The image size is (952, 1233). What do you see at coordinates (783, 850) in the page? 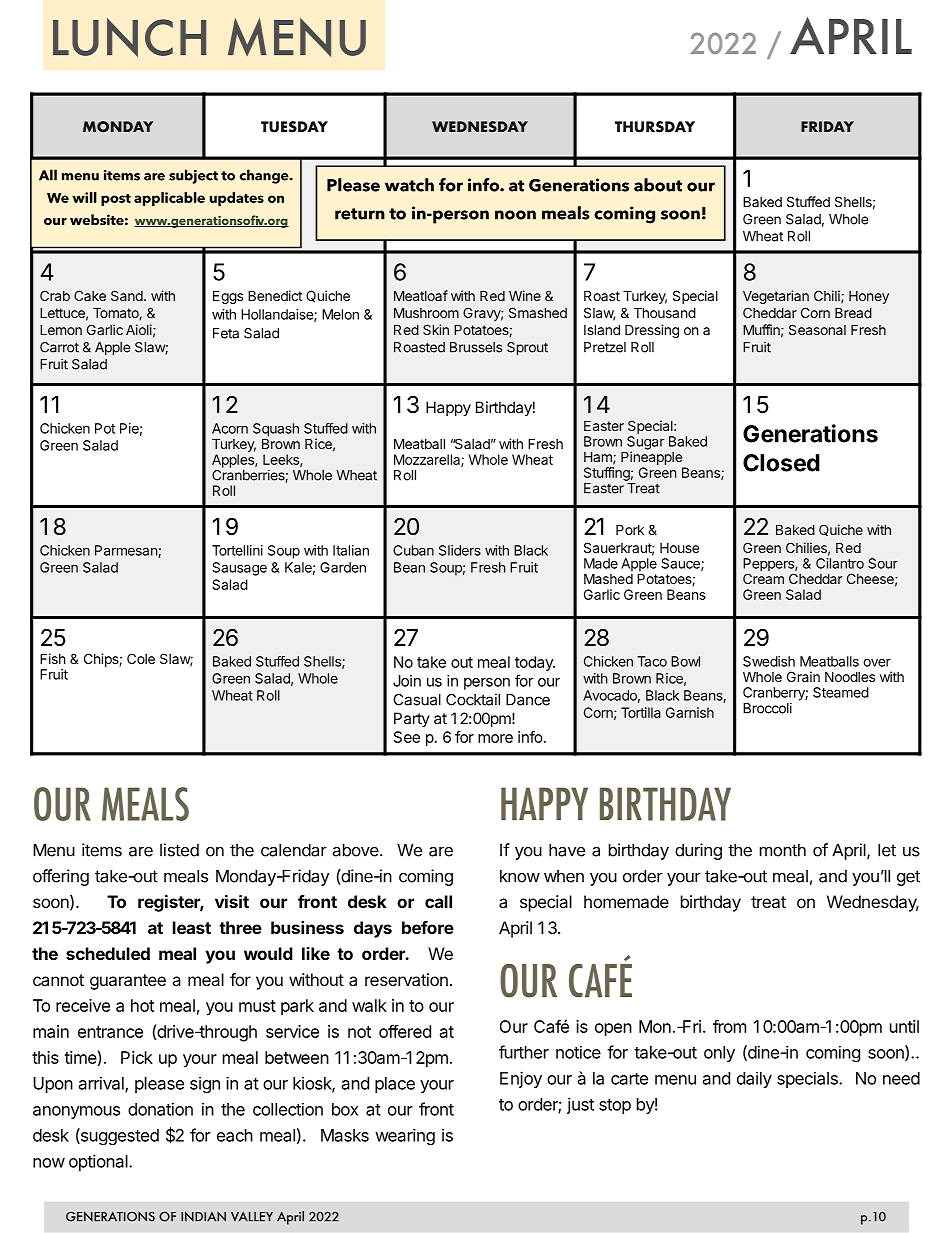
I see `month` at bounding box center [783, 850].
